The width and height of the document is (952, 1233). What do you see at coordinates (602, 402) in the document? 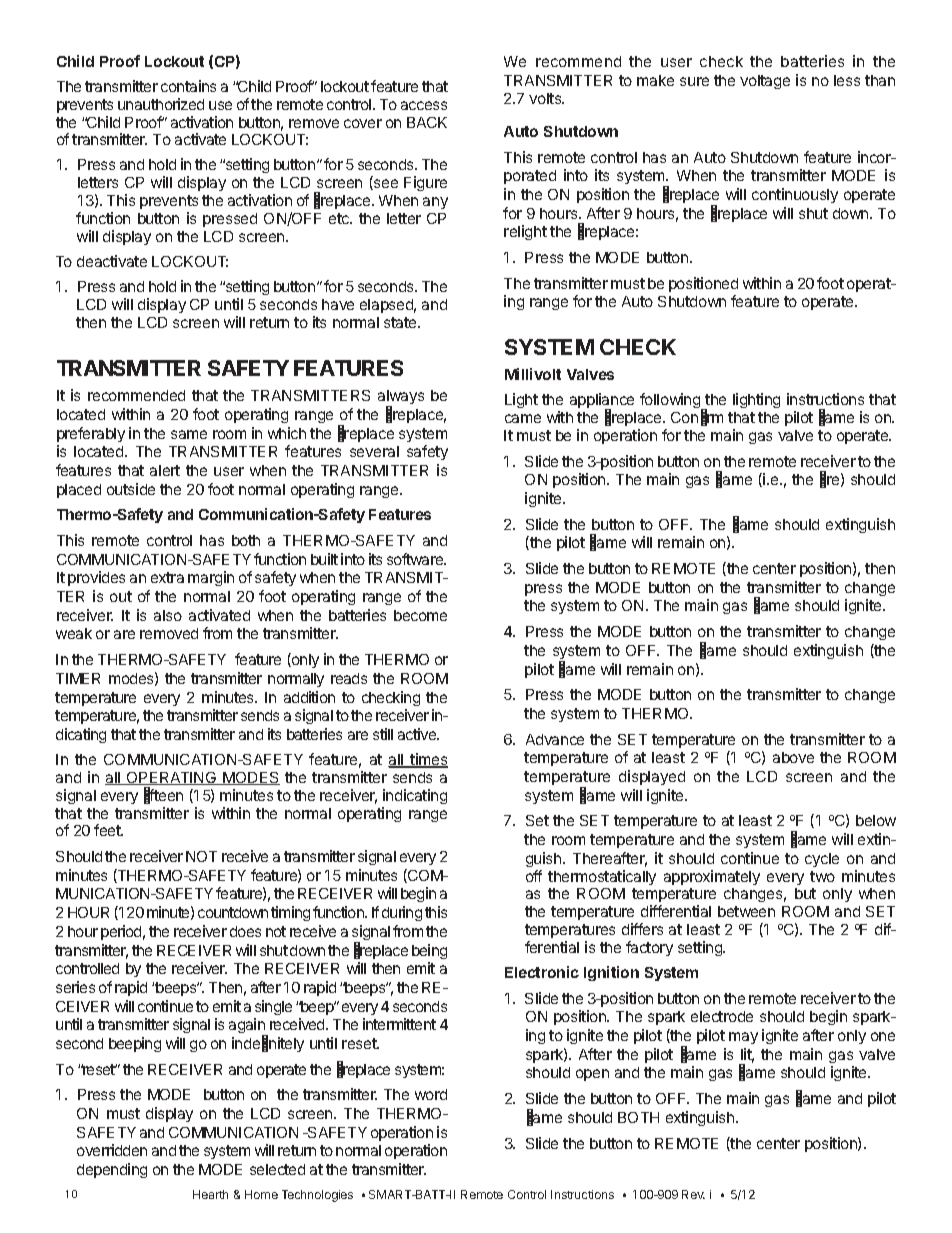
I see `appliance` at bounding box center [602, 402].
